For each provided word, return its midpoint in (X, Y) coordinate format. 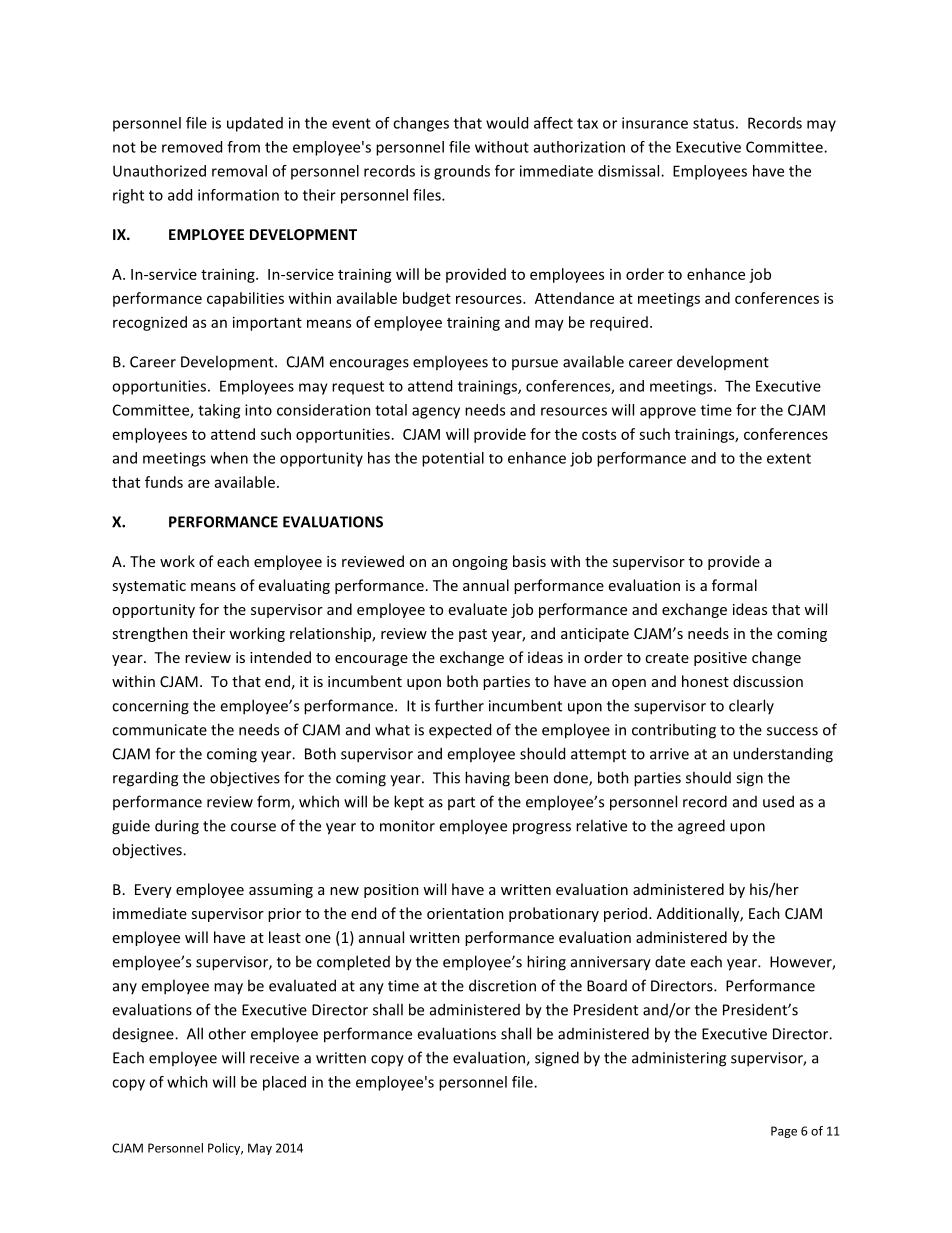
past (473, 635)
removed (192, 147)
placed (284, 1083)
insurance (655, 123)
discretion (502, 985)
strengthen (150, 634)
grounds (462, 172)
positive (720, 659)
